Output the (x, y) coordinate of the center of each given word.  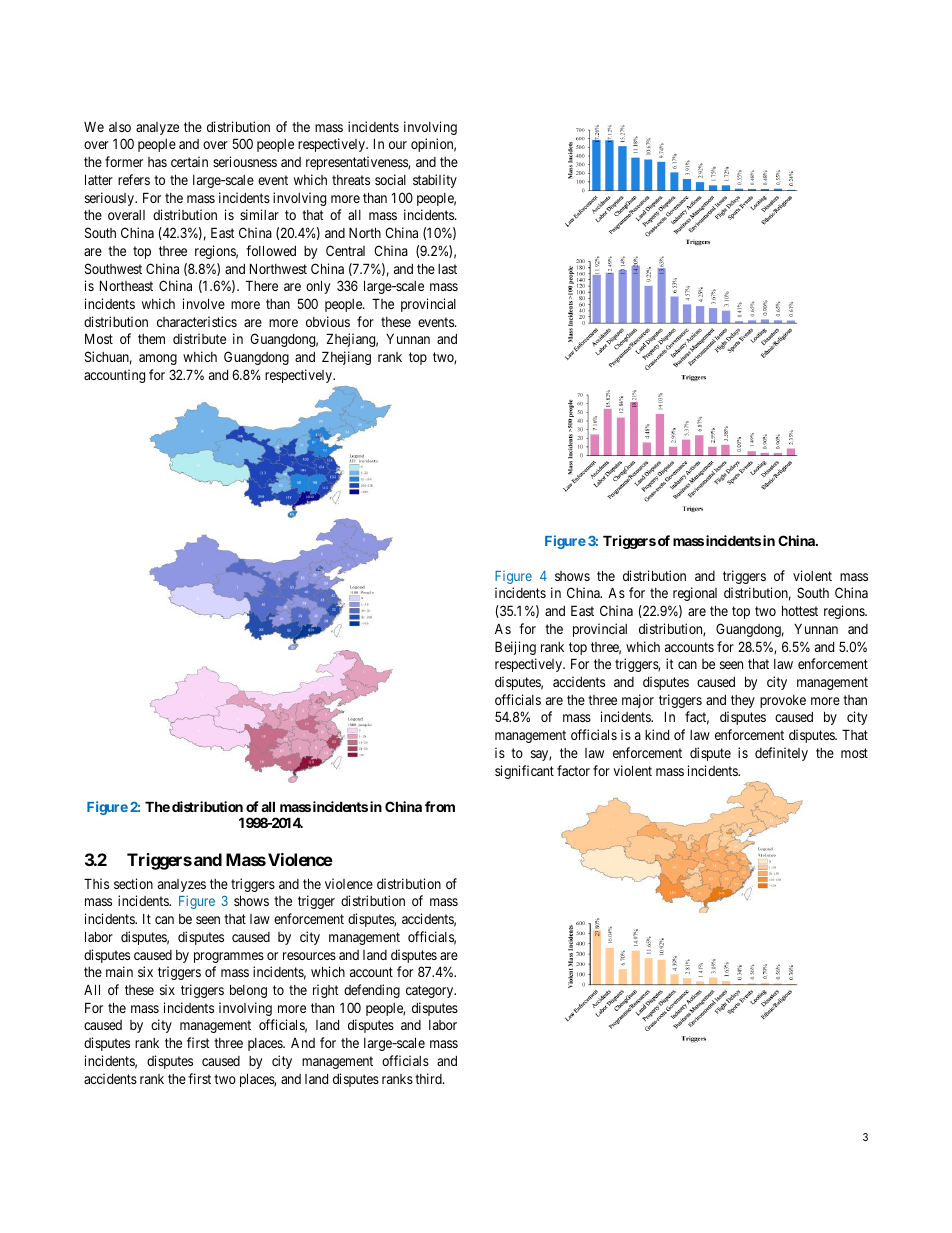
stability (435, 181)
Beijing (515, 648)
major (638, 701)
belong (248, 991)
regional (695, 594)
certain (189, 161)
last (447, 269)
